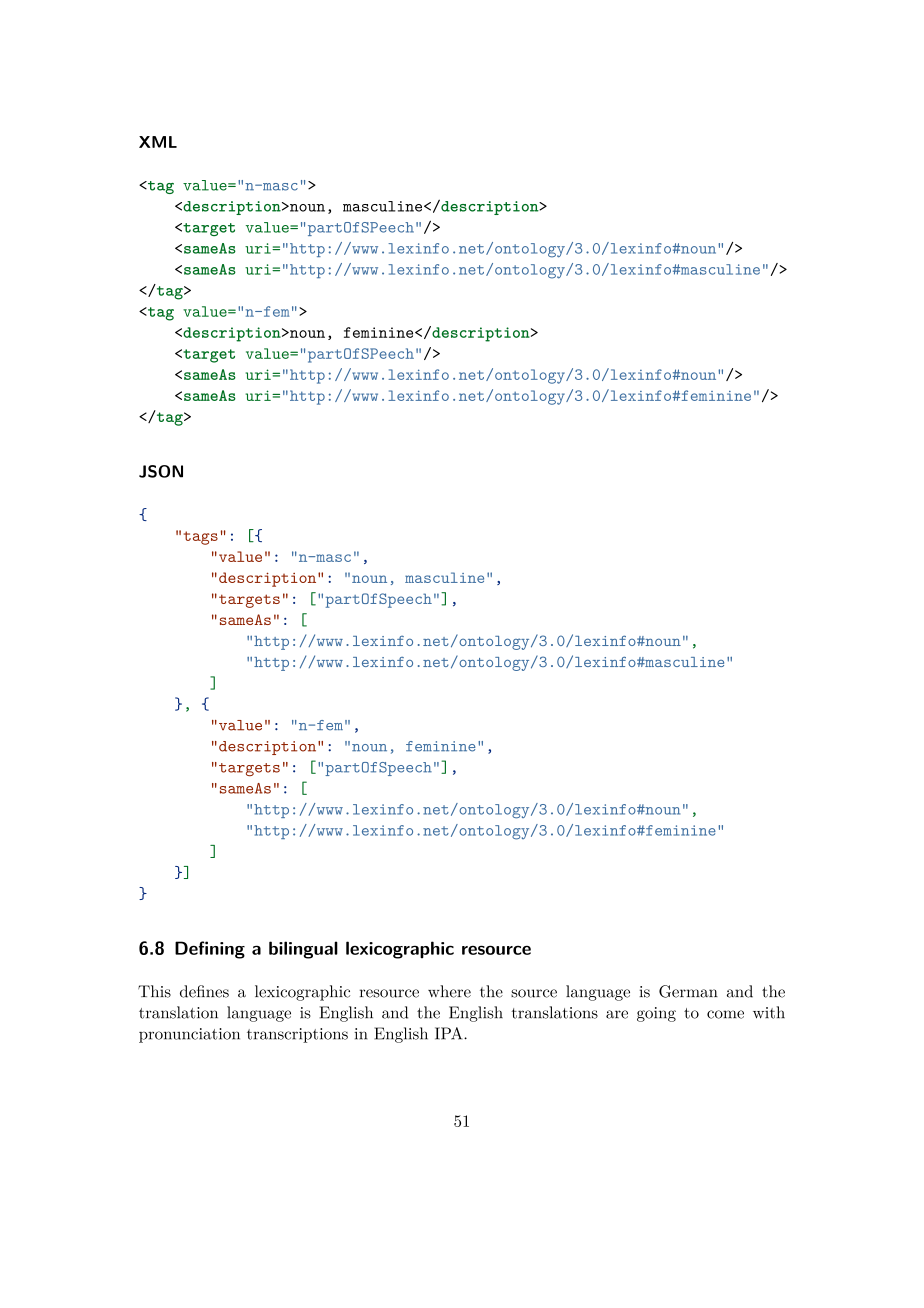 The image size is (924, 1308). Describe the element at coordinates (158, 142) in the screenshot. I see `XML` at that location.
